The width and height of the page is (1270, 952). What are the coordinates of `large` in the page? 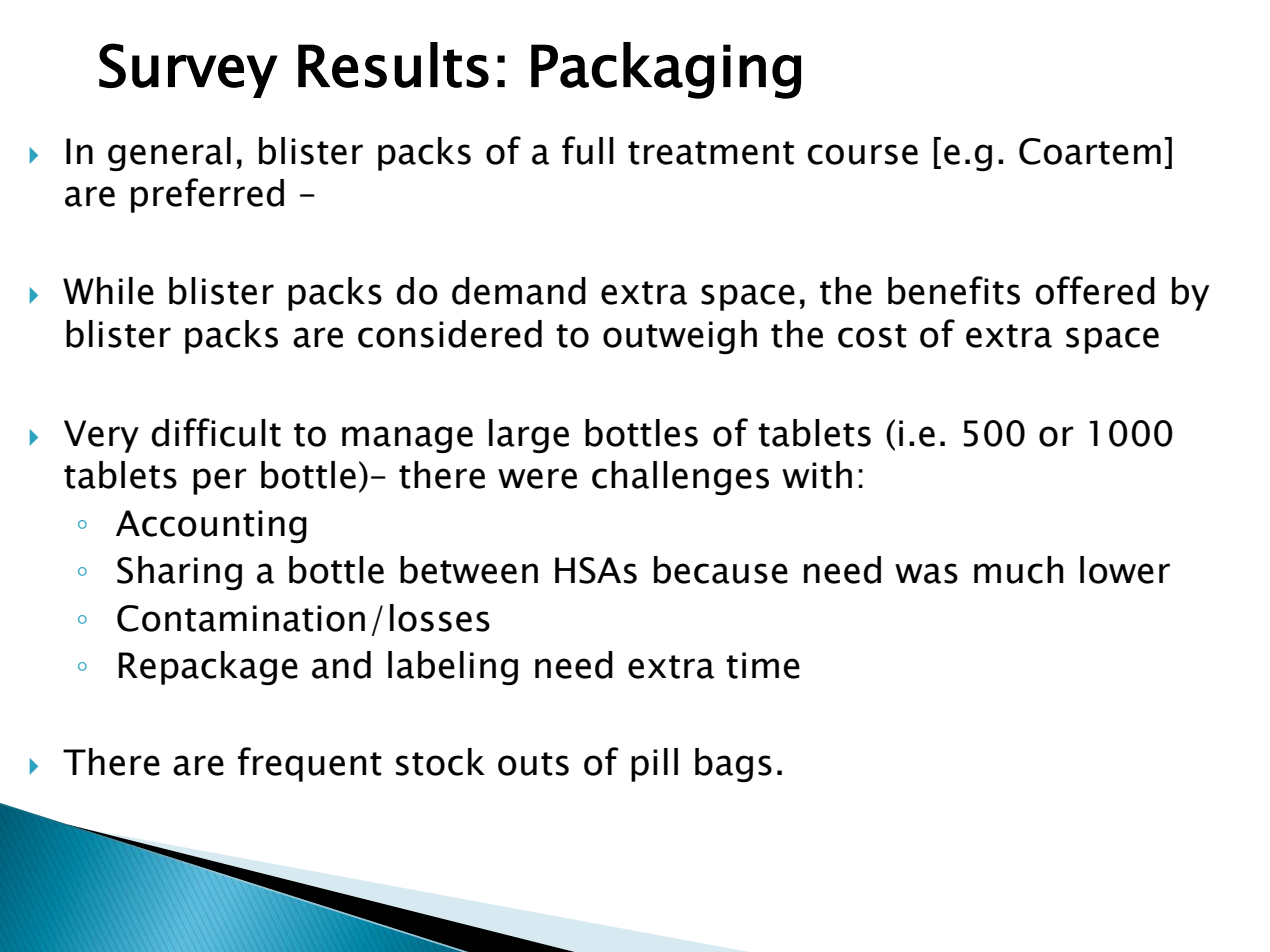 It's located at (529, 436).
